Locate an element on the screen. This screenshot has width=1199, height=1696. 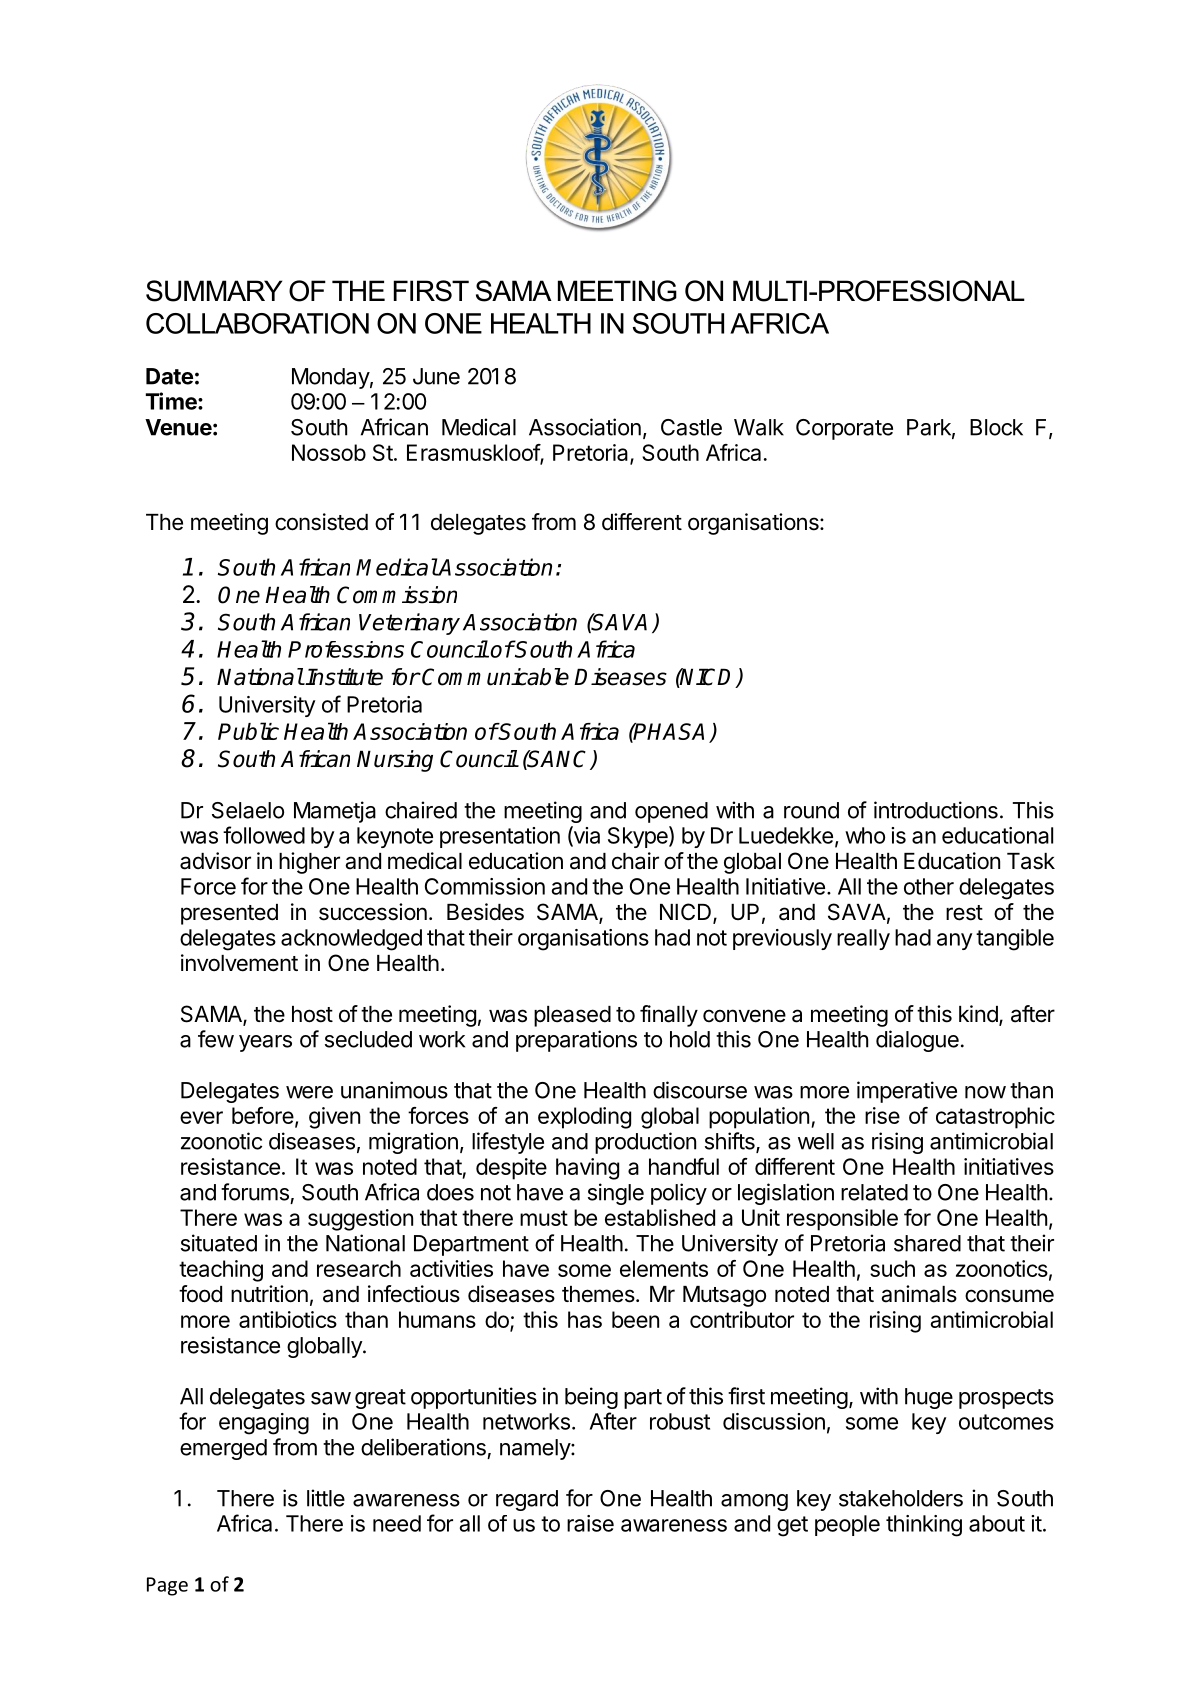
raise is located at coordinates (590, 1523).
